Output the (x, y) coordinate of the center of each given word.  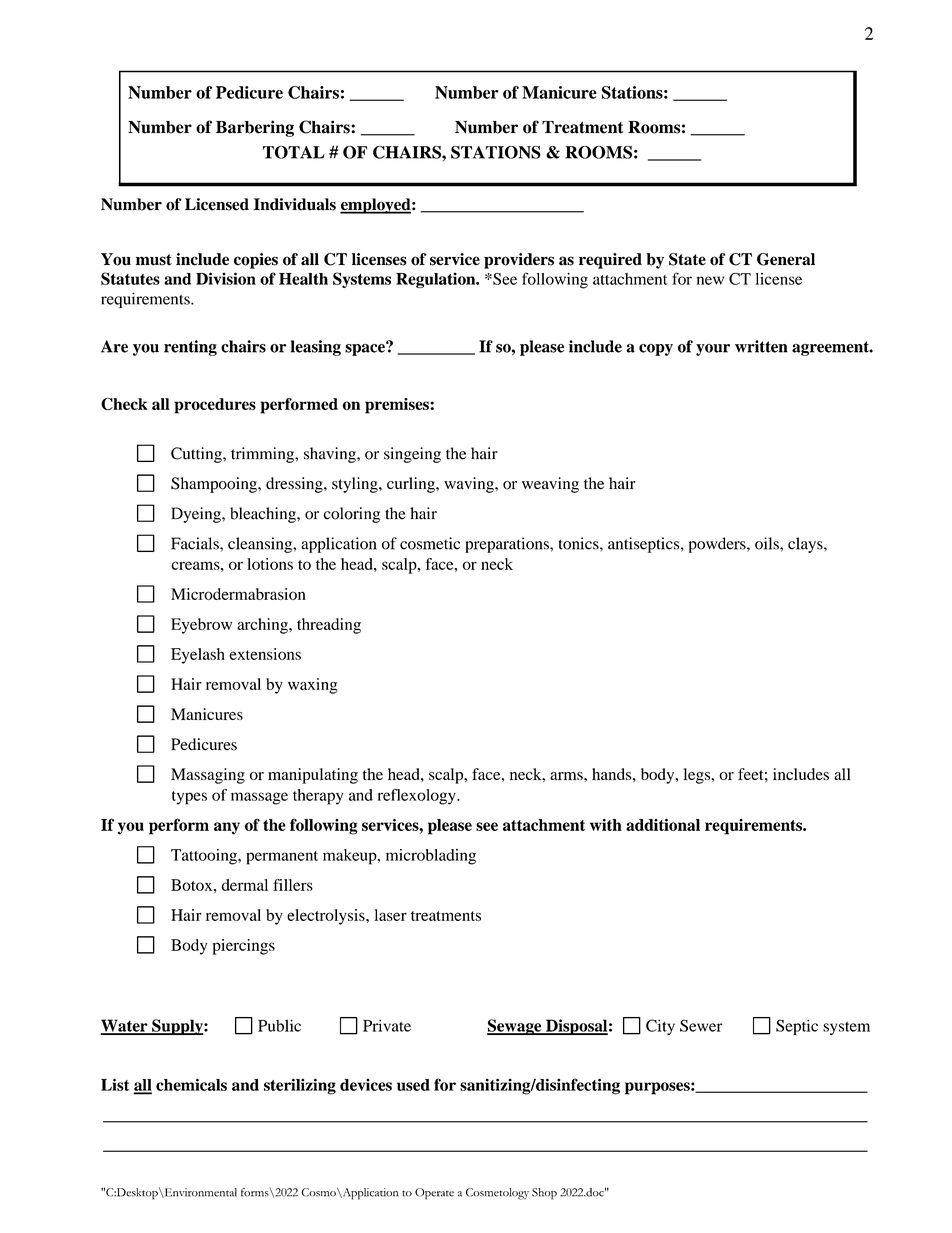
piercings (243, 947)
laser (390, 915)
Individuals (295, 204)
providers (519, 261)
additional (663, 824)
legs (698, 776)
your (713, 350)
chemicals (191, 1084)
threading (329, 626)
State (687, 259)
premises (398, 406)
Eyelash (198, 656)
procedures (215, 406)
